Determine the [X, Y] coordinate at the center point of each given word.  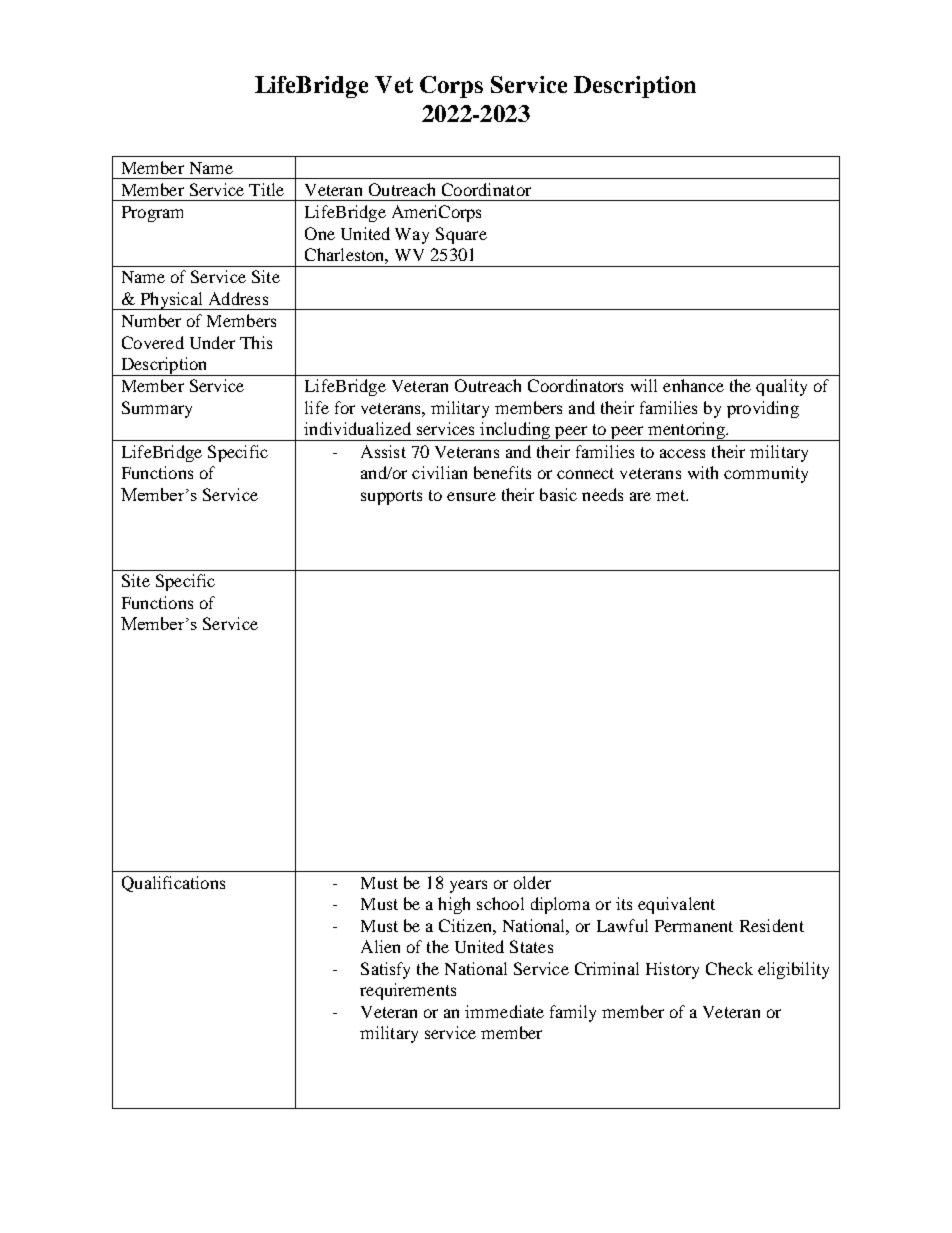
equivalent [676, 905]
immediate [504, 1011]
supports [391, 497]
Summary [157, 409]
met [671, 495]
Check [729, 968]
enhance [693, 385]
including [515, 431]
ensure [471, 496]
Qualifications [173, 884]
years [468, 886]
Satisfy [385, 970]
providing [763, 409]
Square [461, 235]
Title [266, 189]
